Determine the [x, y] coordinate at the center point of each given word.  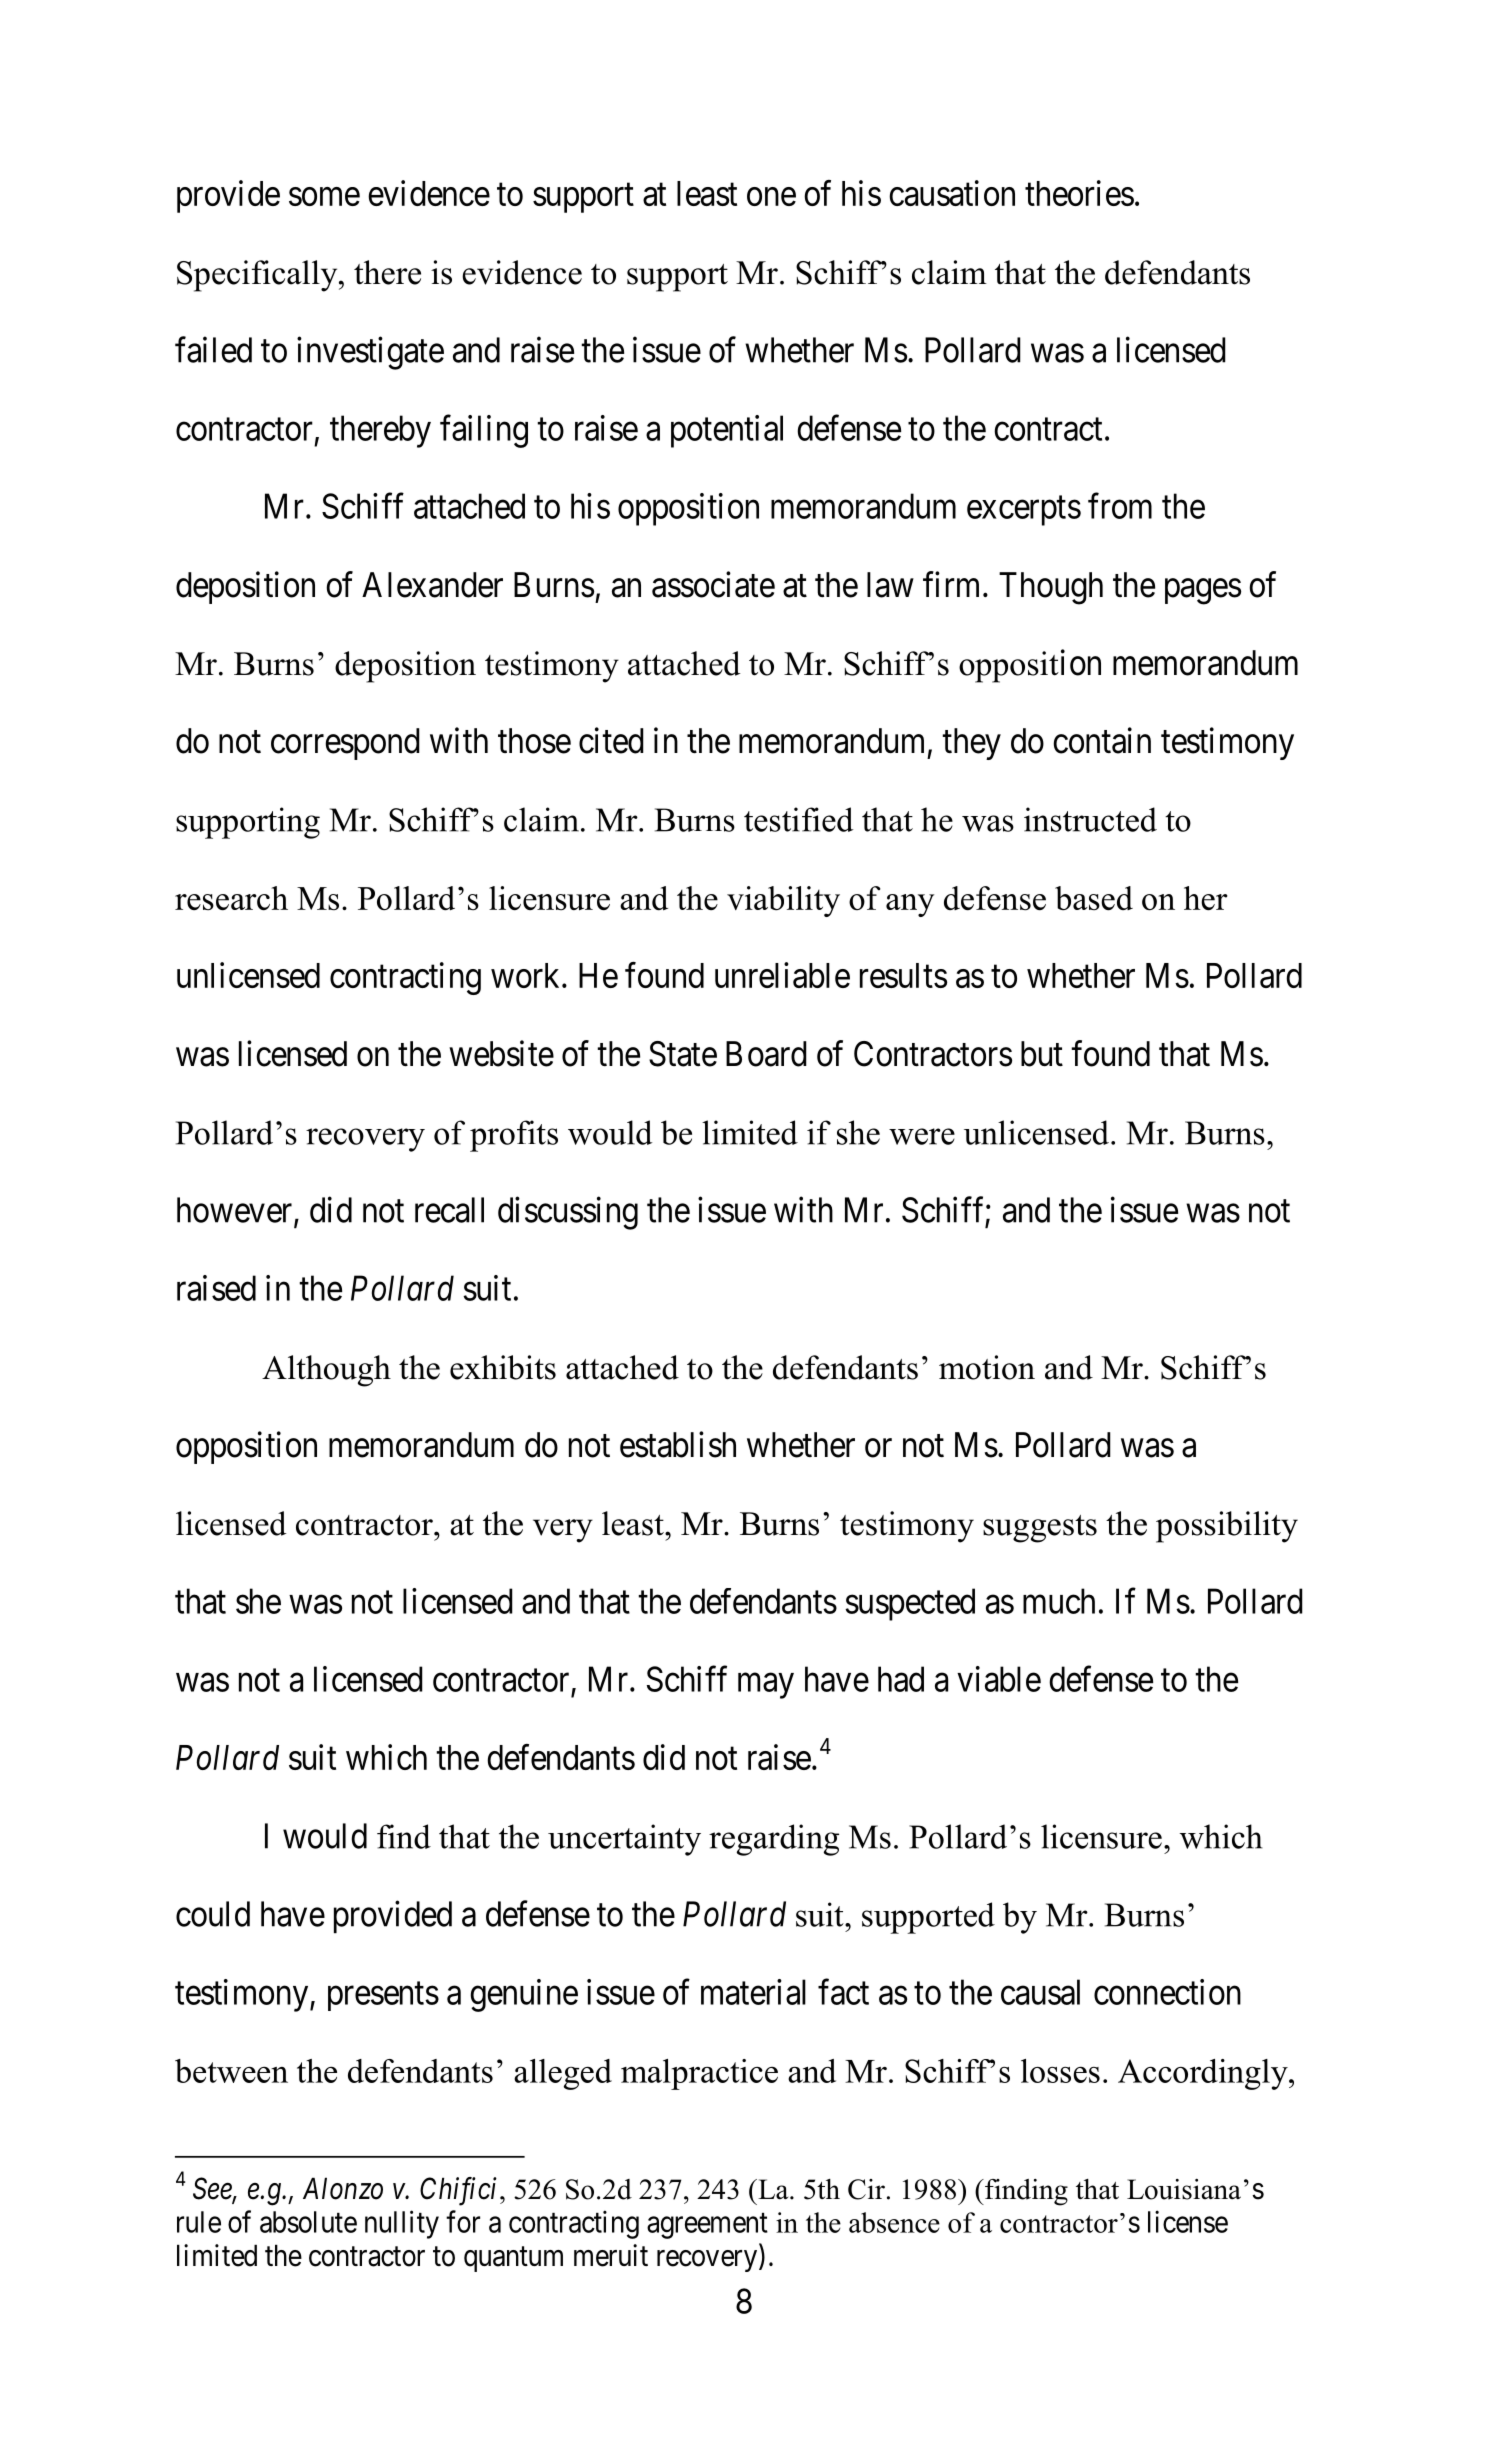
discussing [568, 1213]
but [1042, 1054]
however [236, 1211]
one [771, 197]
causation [952, 193]
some [324, 197]
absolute [308, 2222]
